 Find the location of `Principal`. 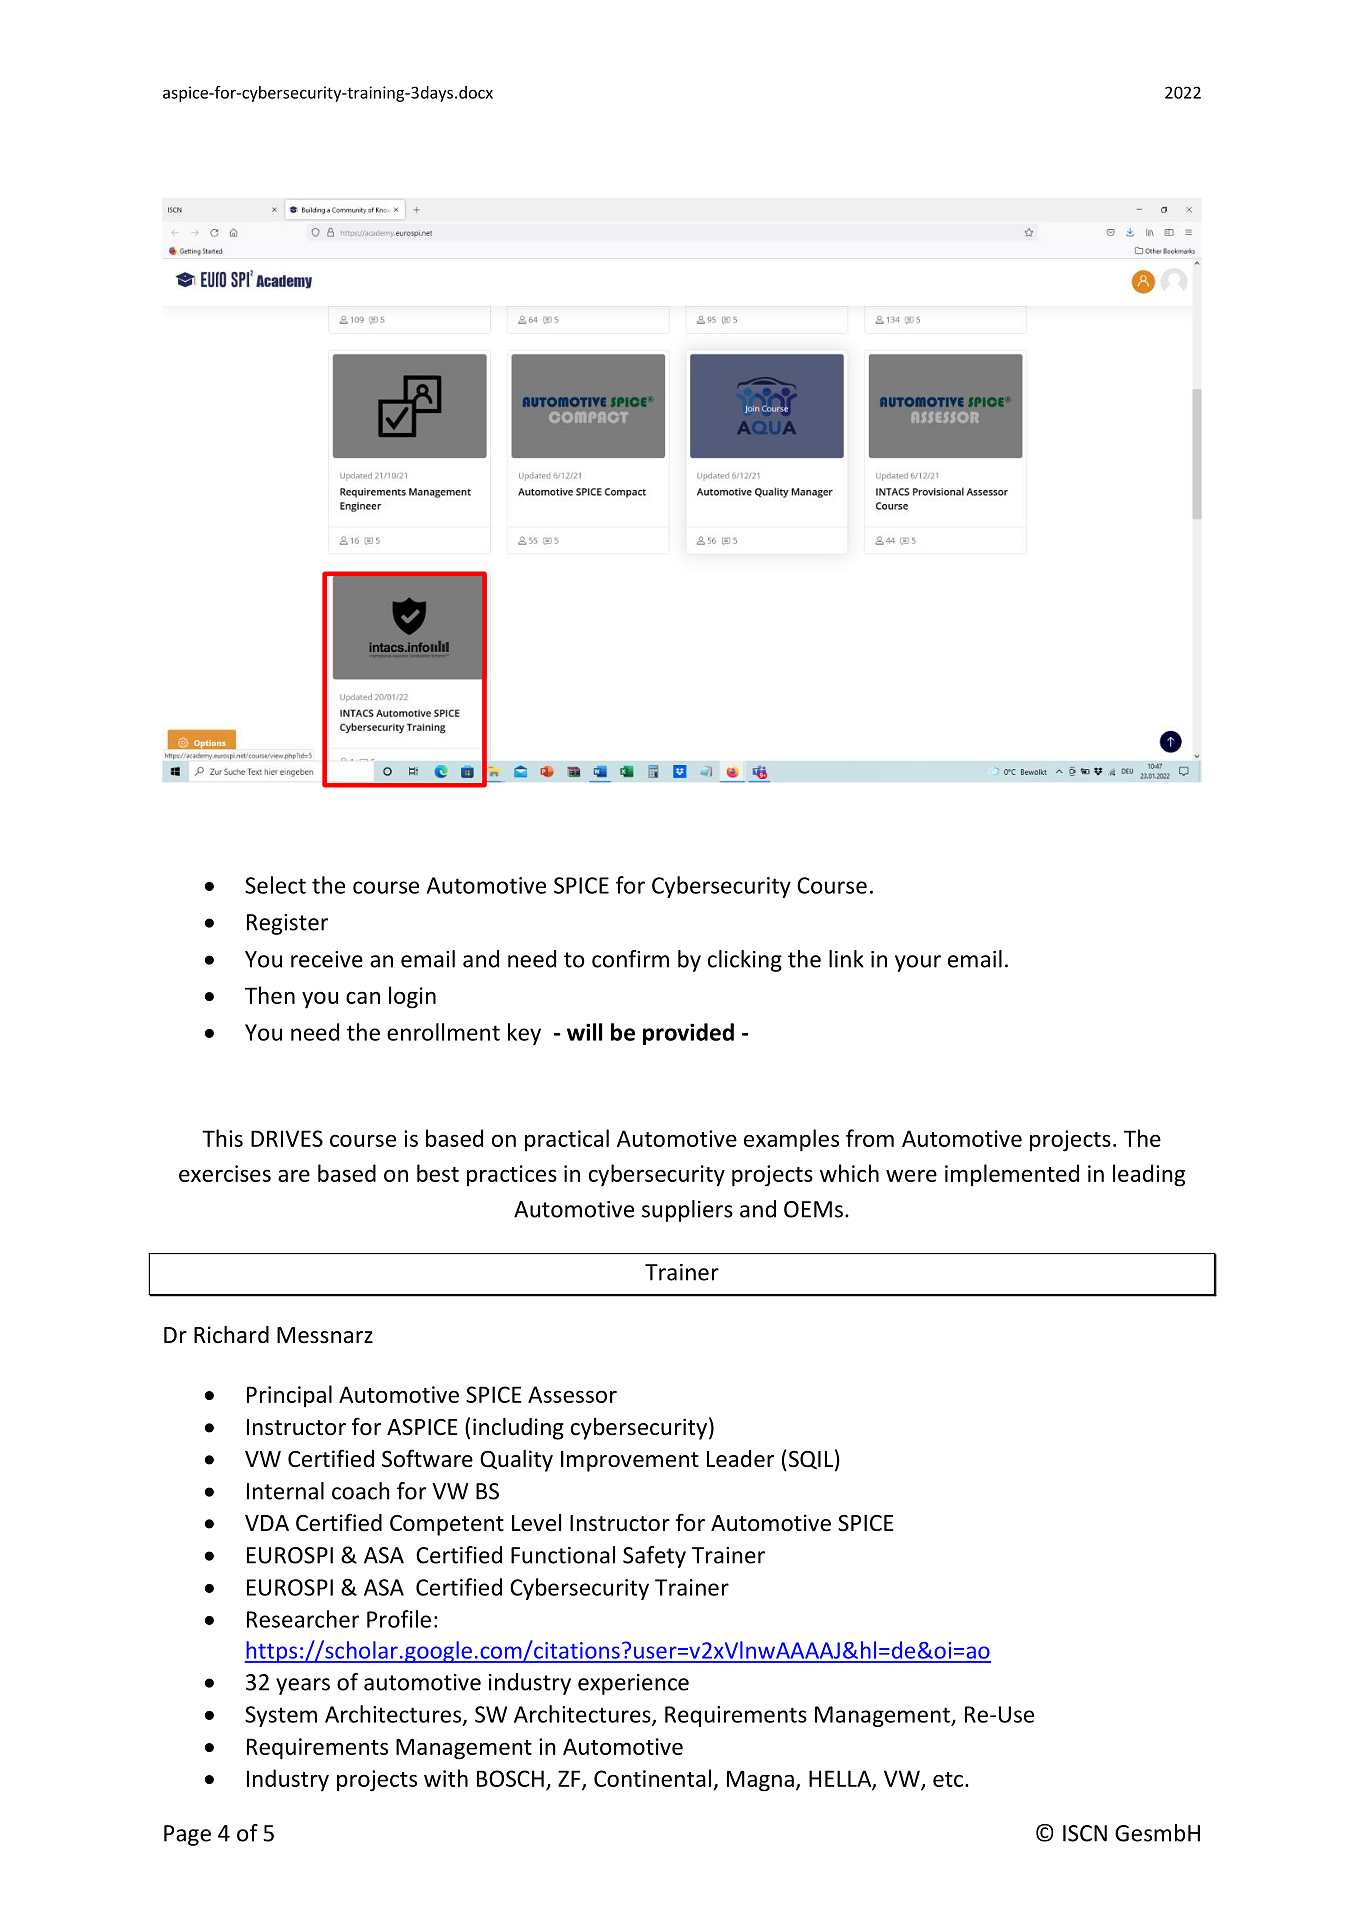

Principal is located at coordinates (289, 1396).
